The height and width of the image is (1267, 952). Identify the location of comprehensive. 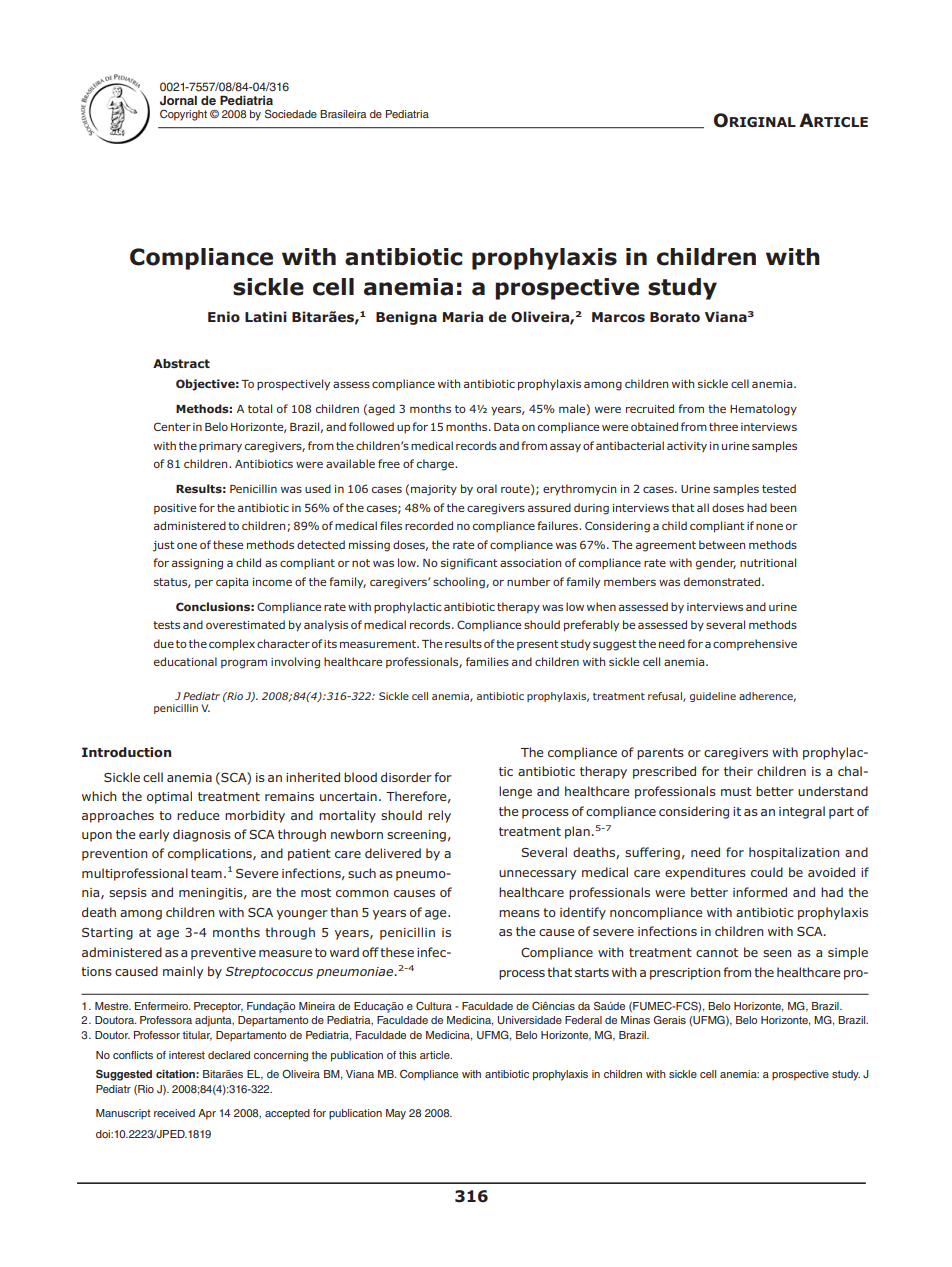
(755, 644).
